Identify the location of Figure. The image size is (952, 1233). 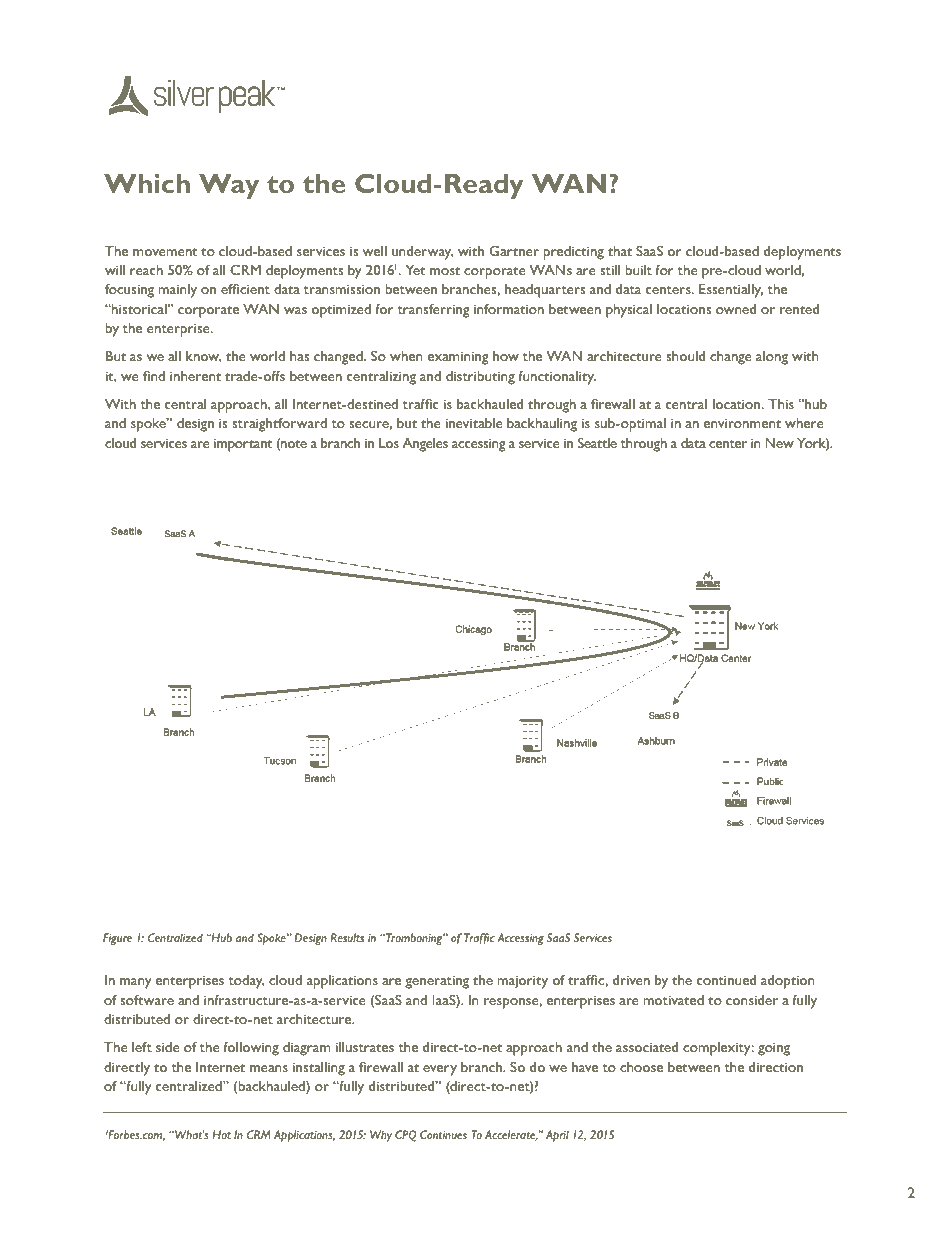
(117, 939).
